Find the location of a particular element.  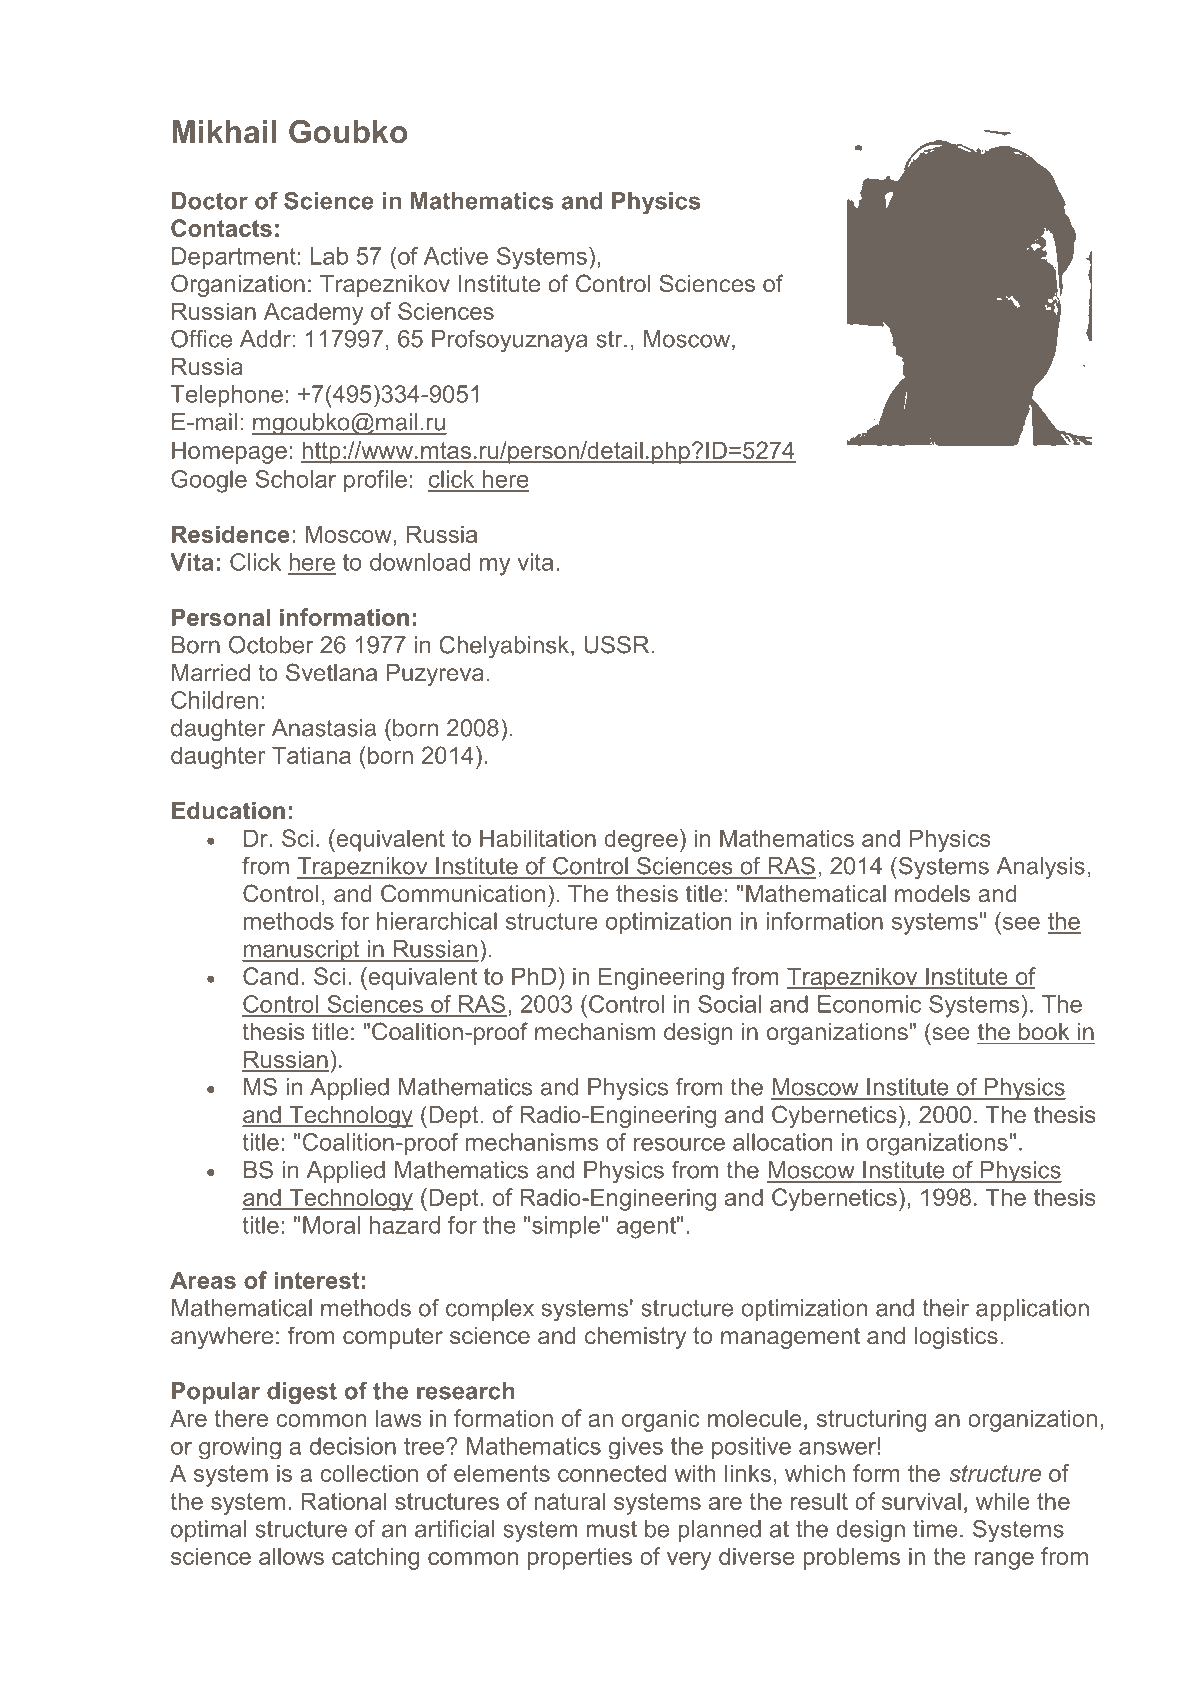

time is located at coordinates (935, 1529).
